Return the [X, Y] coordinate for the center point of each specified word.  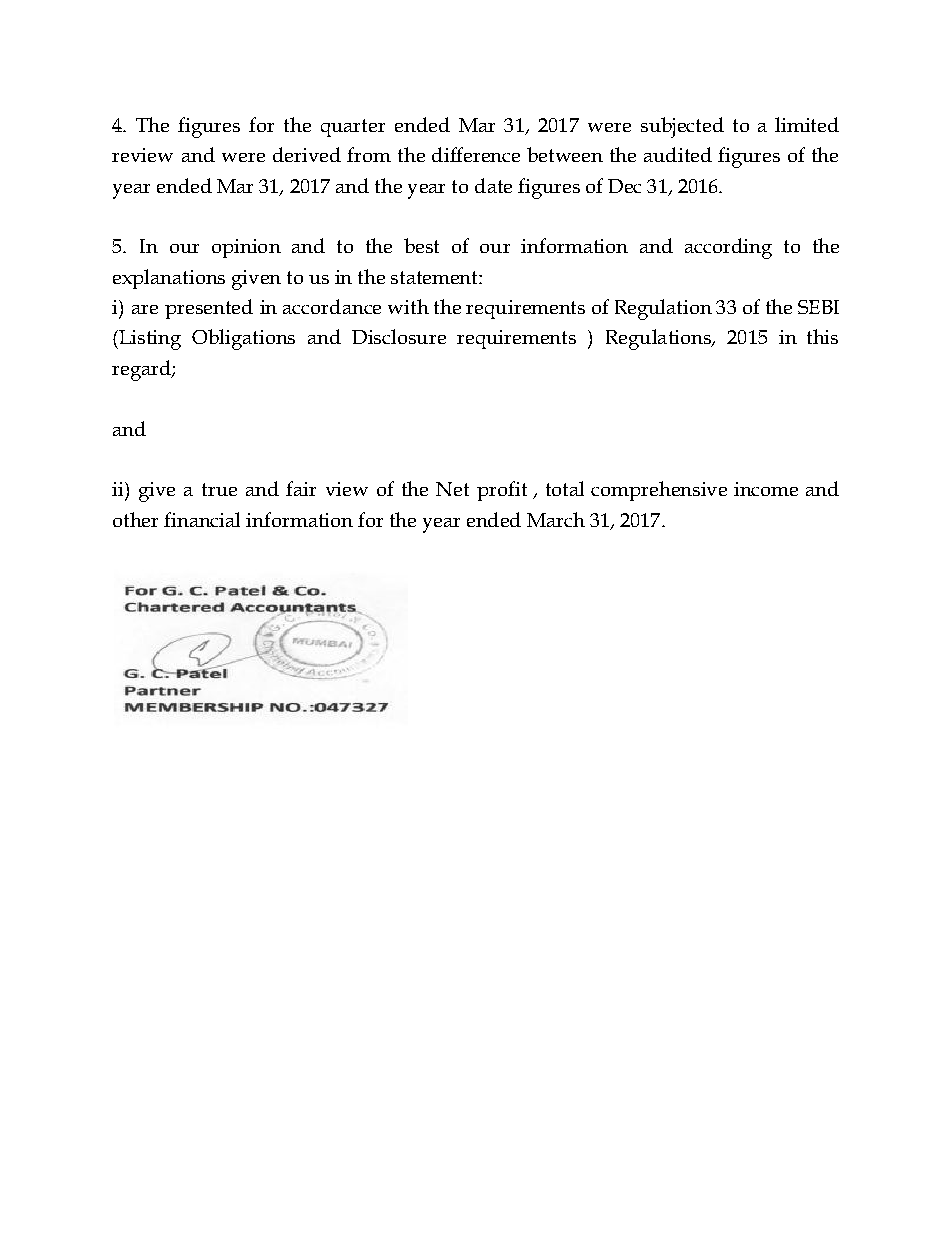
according [728, 248]
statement [435, 277]
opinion [246, 248]
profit [502, 491]
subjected [682, 127]
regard [142, 370]
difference [476, 154]
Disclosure [399, 336]
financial [202, 519]
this [822, 336]
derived [307, 154]
